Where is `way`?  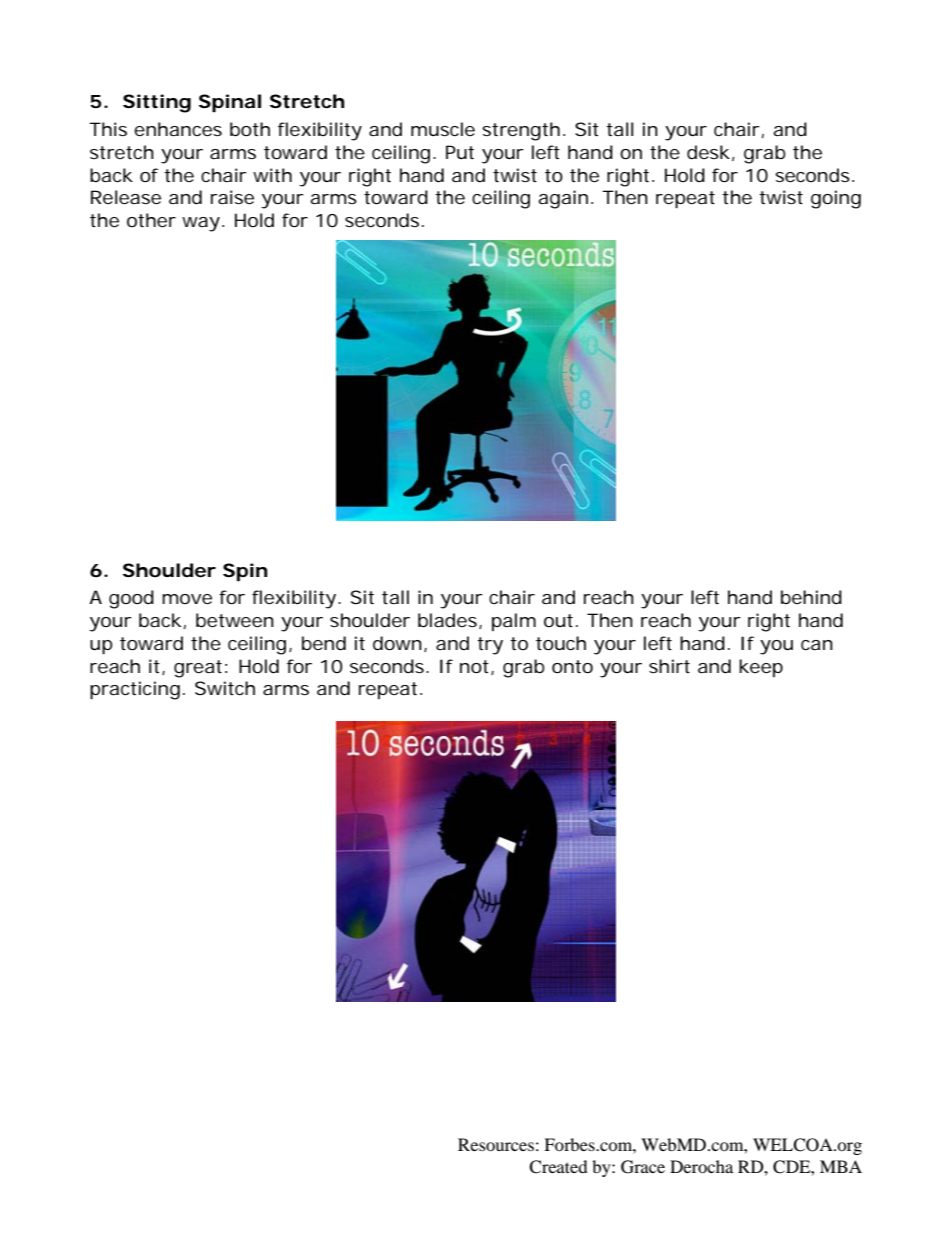 way is located at coordinates (201, 224).
